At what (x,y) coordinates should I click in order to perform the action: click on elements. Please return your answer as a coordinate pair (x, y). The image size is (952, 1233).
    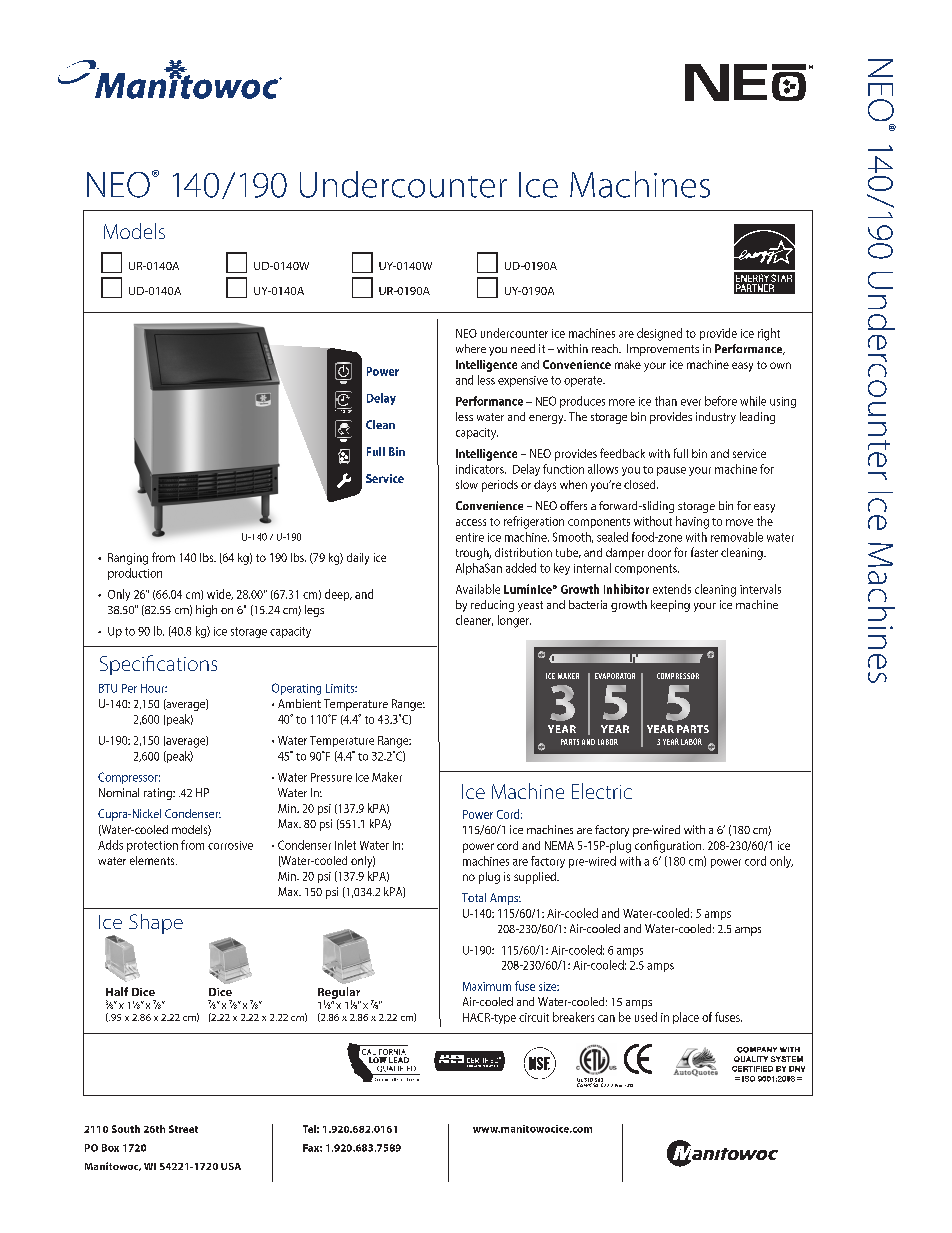
    Looking at the image, I should click on (153, 860).
